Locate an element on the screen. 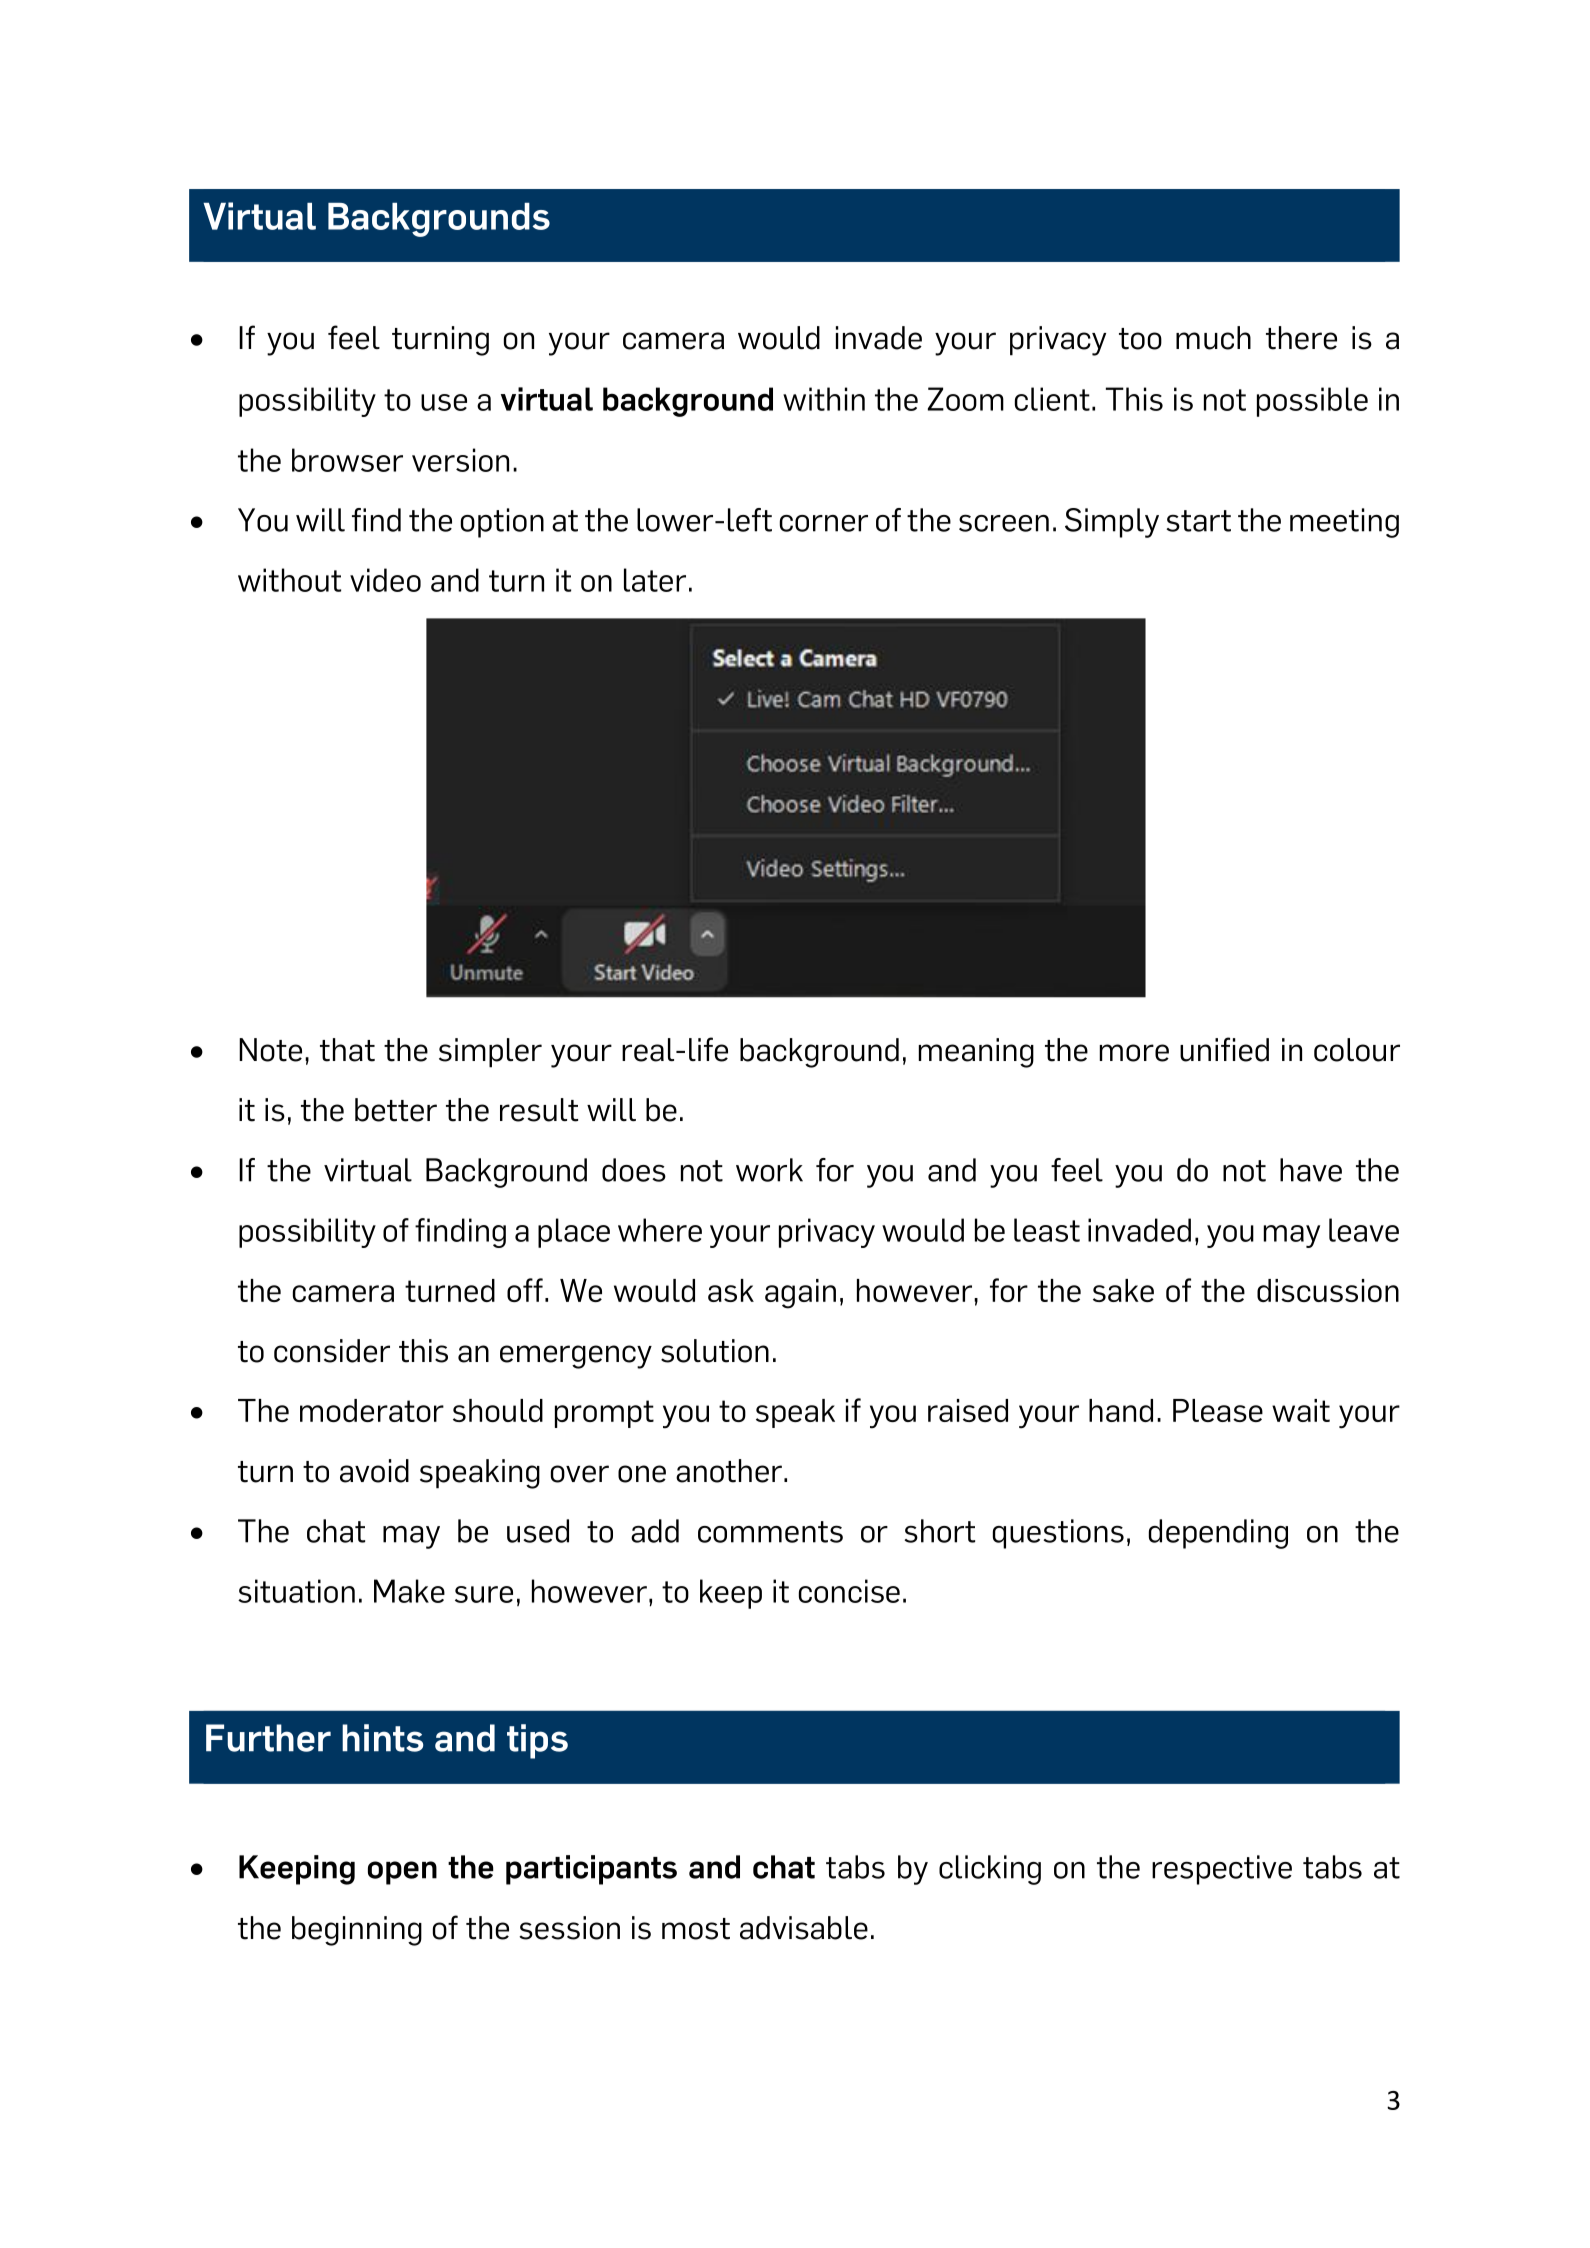  moderator is located at coordinates (372, 1410).
